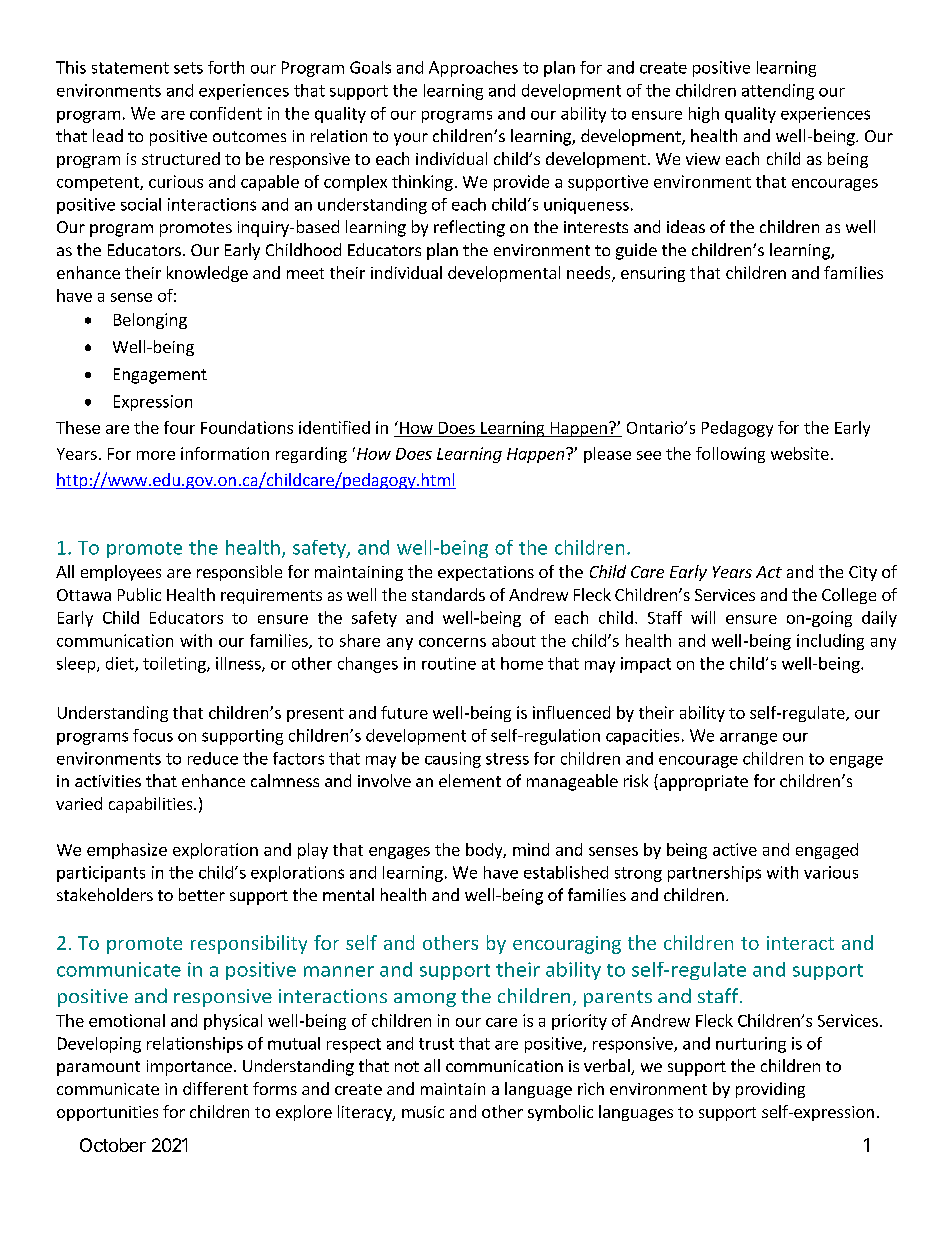 This screenshot has width=952, height=1233. Describe the element at coordinates (770, 1090) in the screenshot. I see `providing` at that location.
